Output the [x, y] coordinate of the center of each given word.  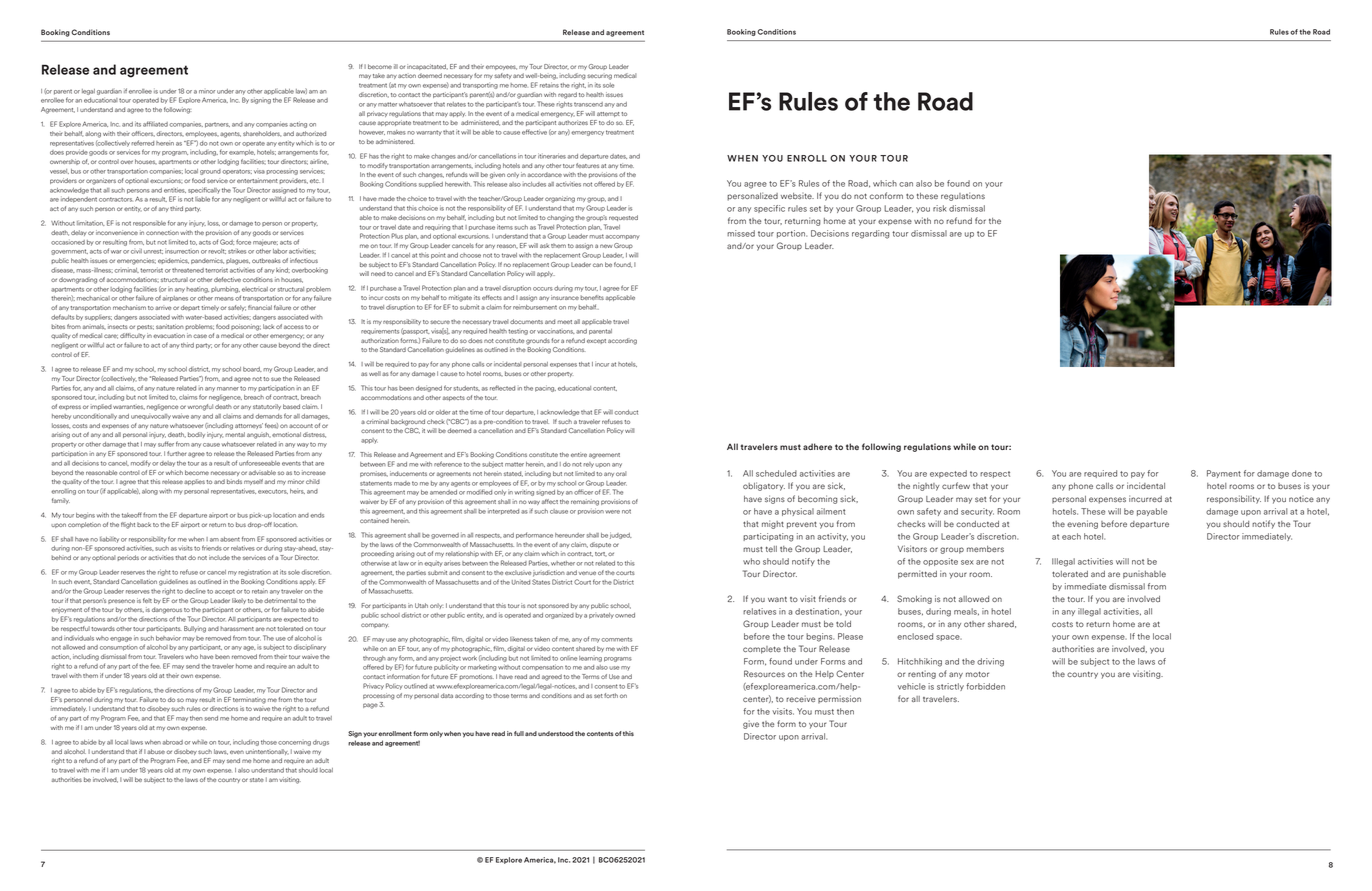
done [1302, 473]
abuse [156, 751]
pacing [545, 388]
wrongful [200, 407]
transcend [588, 104]
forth [611, 695]
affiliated [155, 124]
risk [939, 208]
